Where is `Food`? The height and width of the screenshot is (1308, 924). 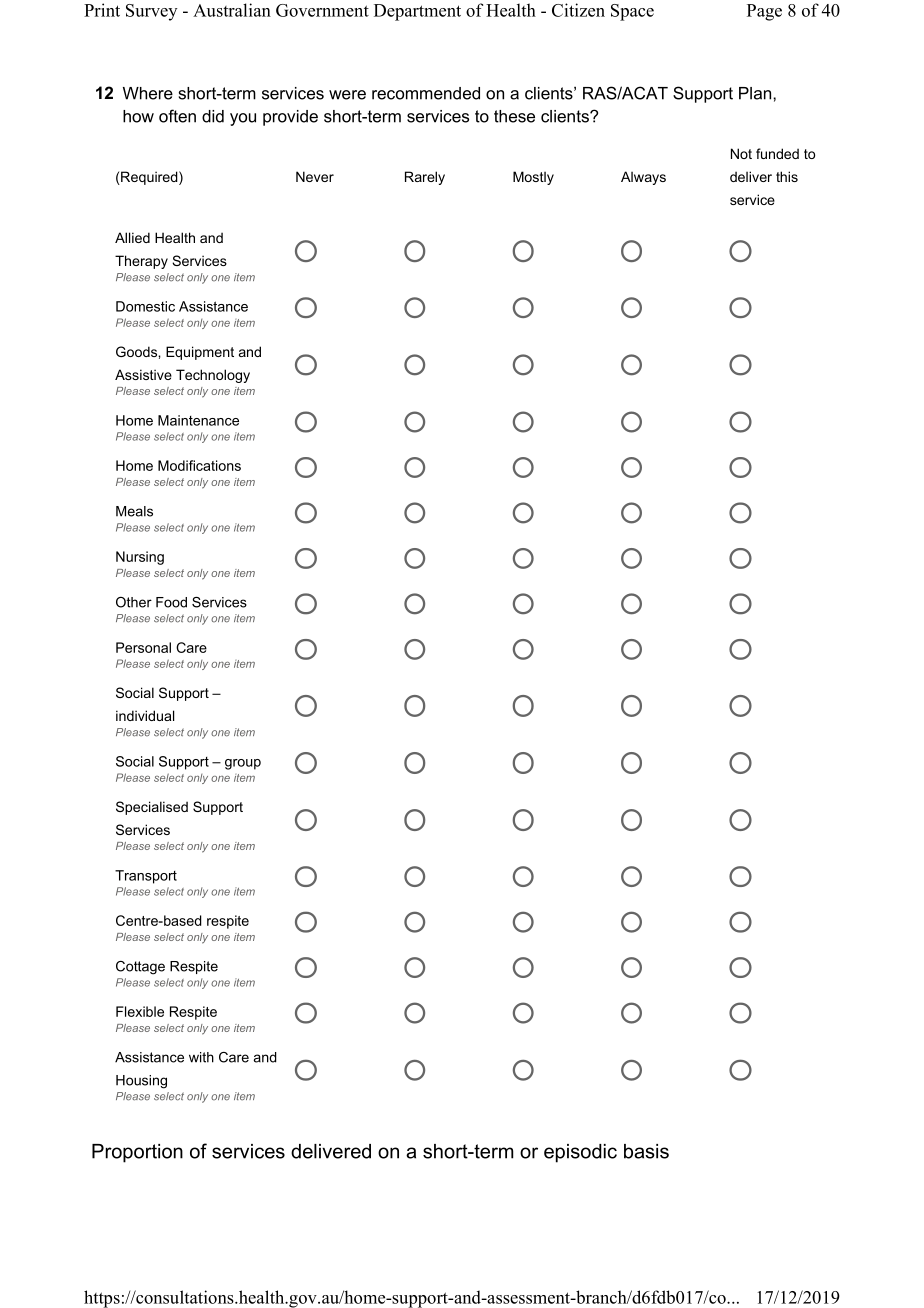 Food is located at coordinates (171, 602).
